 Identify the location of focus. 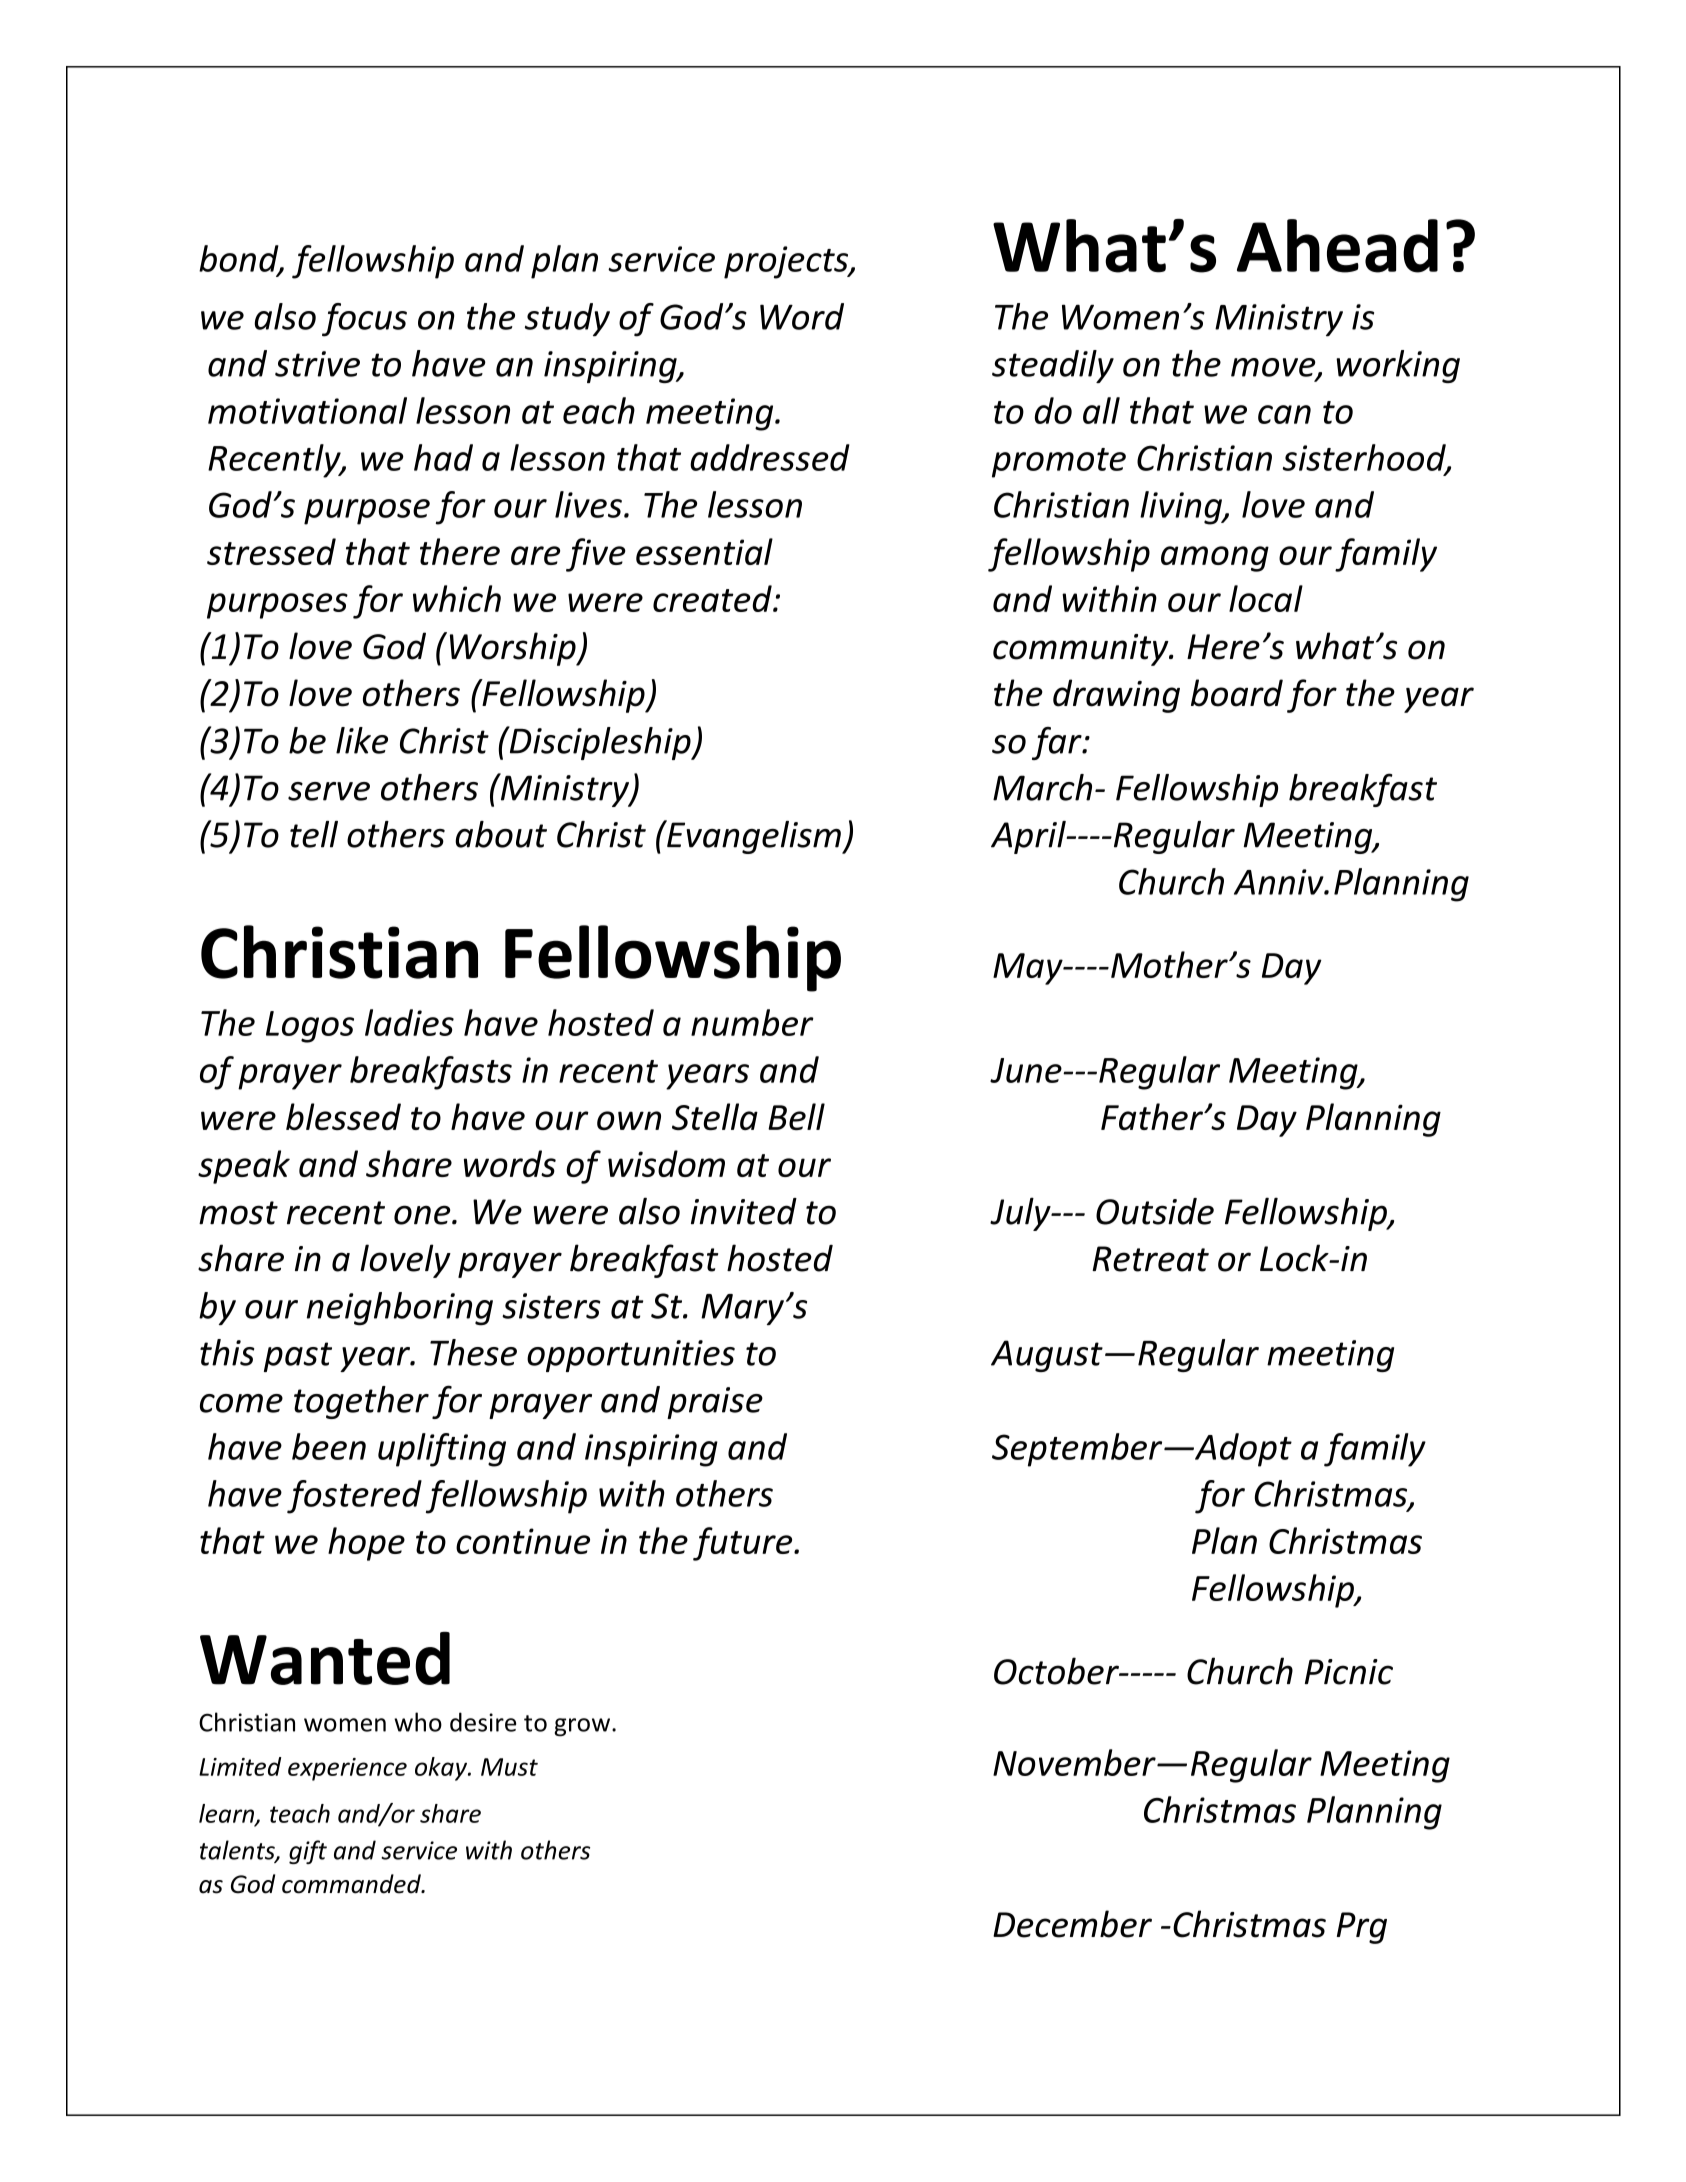
(364, 320).
